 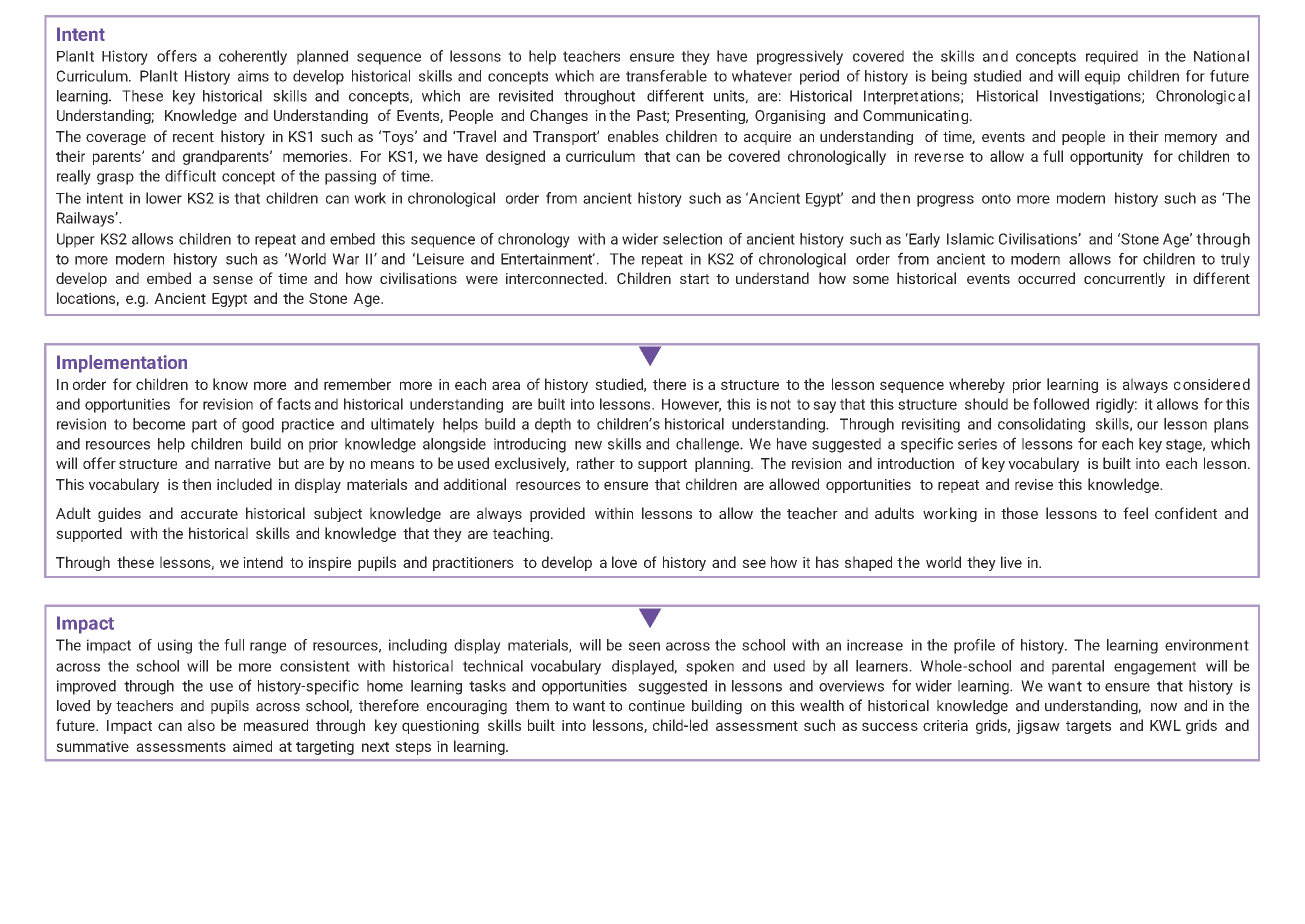 I want to click on intend, so click(x=263, y=562).
